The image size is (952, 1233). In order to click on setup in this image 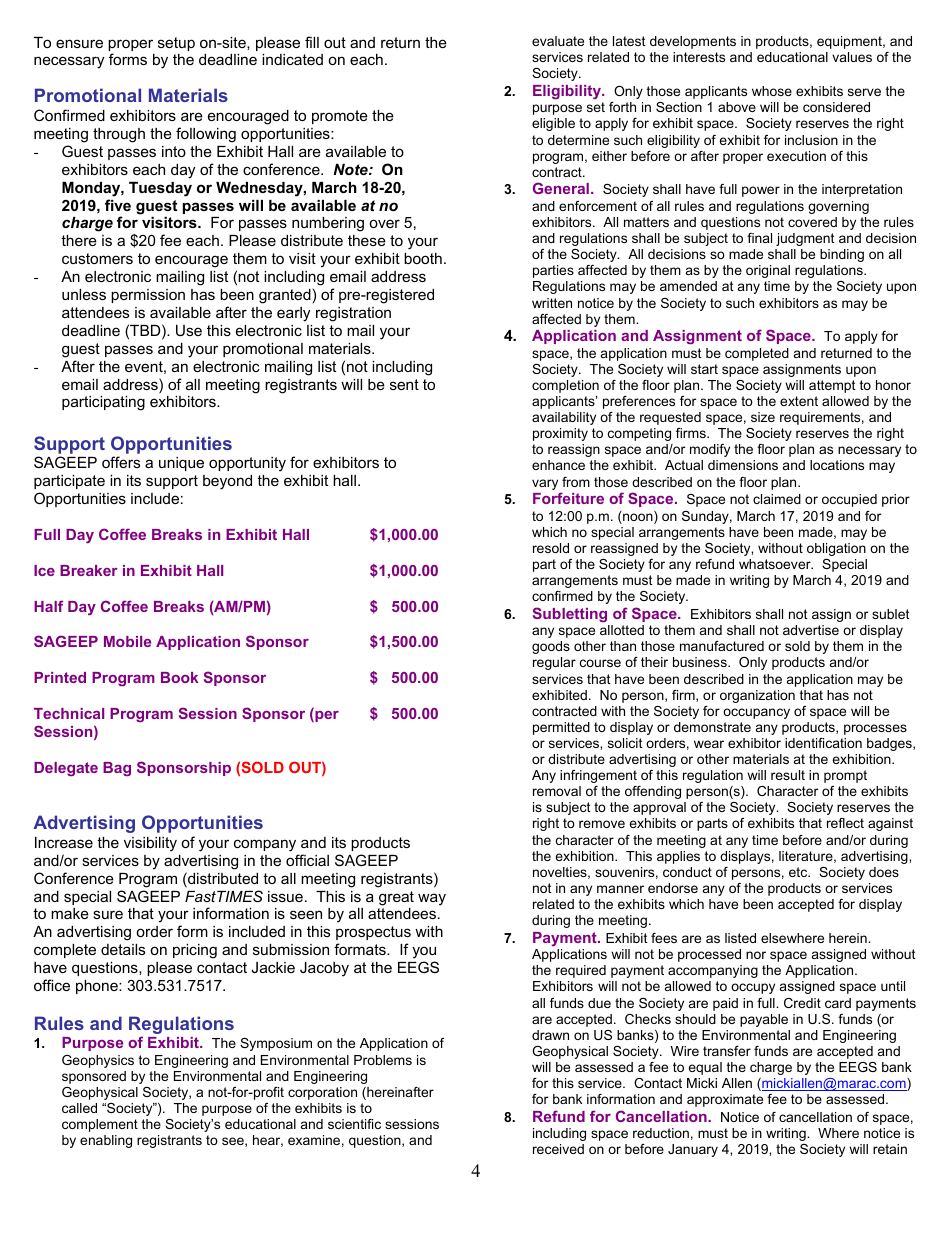, I will do `click(176, 44)`.
